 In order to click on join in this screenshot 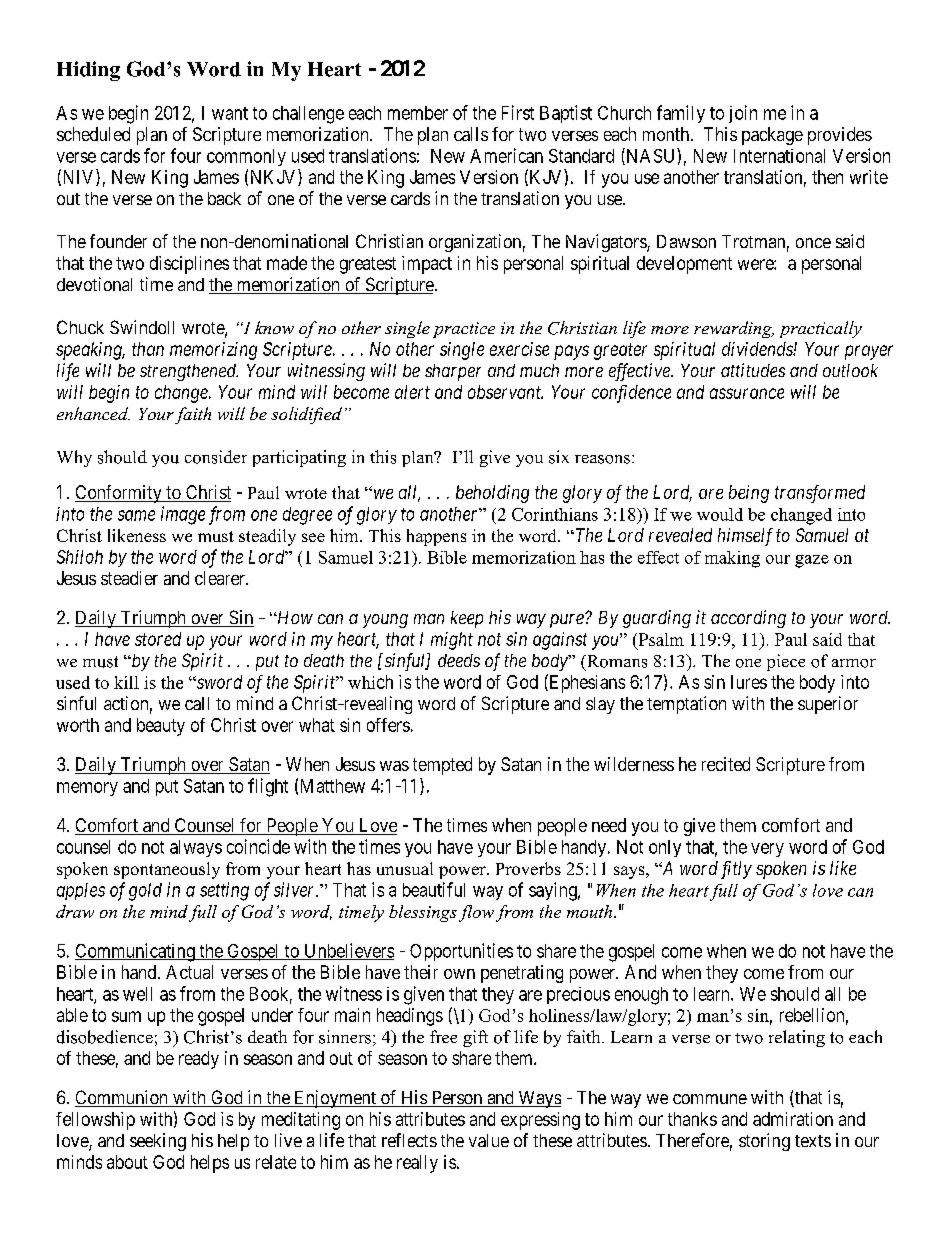, I will do `click(743, 114)`.
